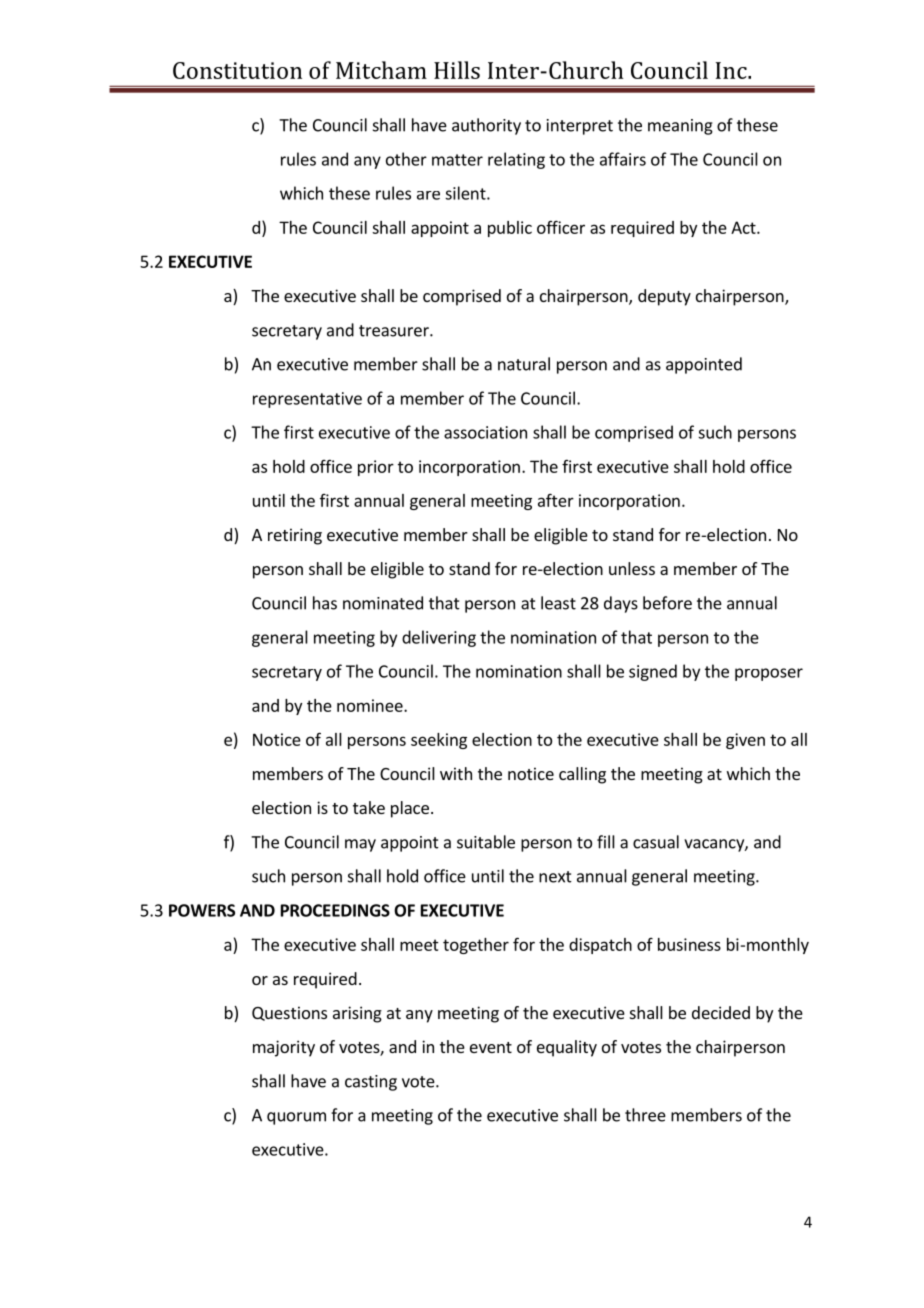 This document has width=924, height=1308. I want to click on meaning, so click(680, 127).
